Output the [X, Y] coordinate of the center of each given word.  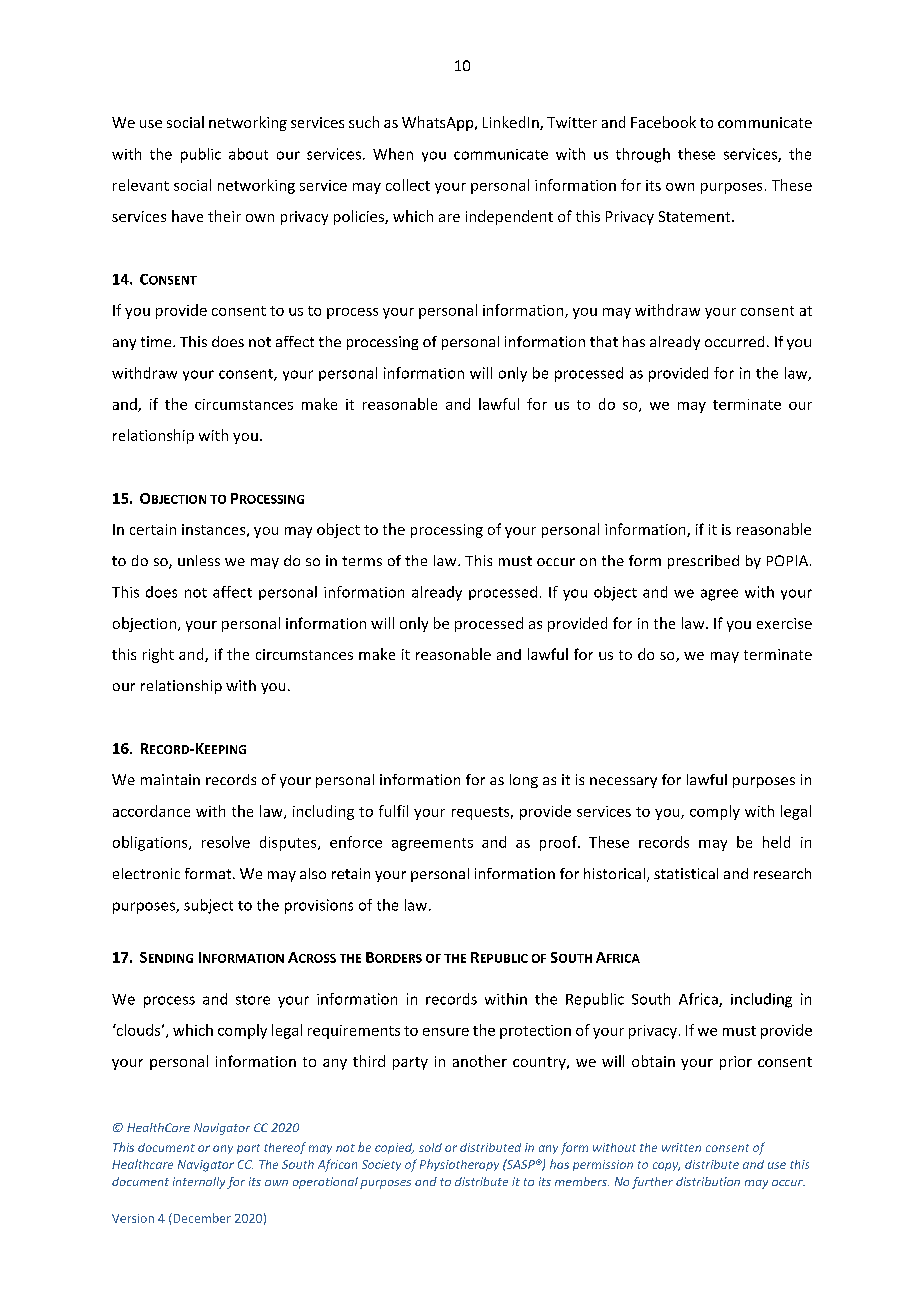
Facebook [663, 122]
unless [199, 560]
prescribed [703, 562]
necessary [623, 782]
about [248, 154]
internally [199, 1183]
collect [408, 185]
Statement [696, 216]
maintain [170, 779]
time [157, 341]
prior [736, 1063]
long [524, 781]
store [253, 1000]
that [604, 341]
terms [362, 561]
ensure [446, 1032]
